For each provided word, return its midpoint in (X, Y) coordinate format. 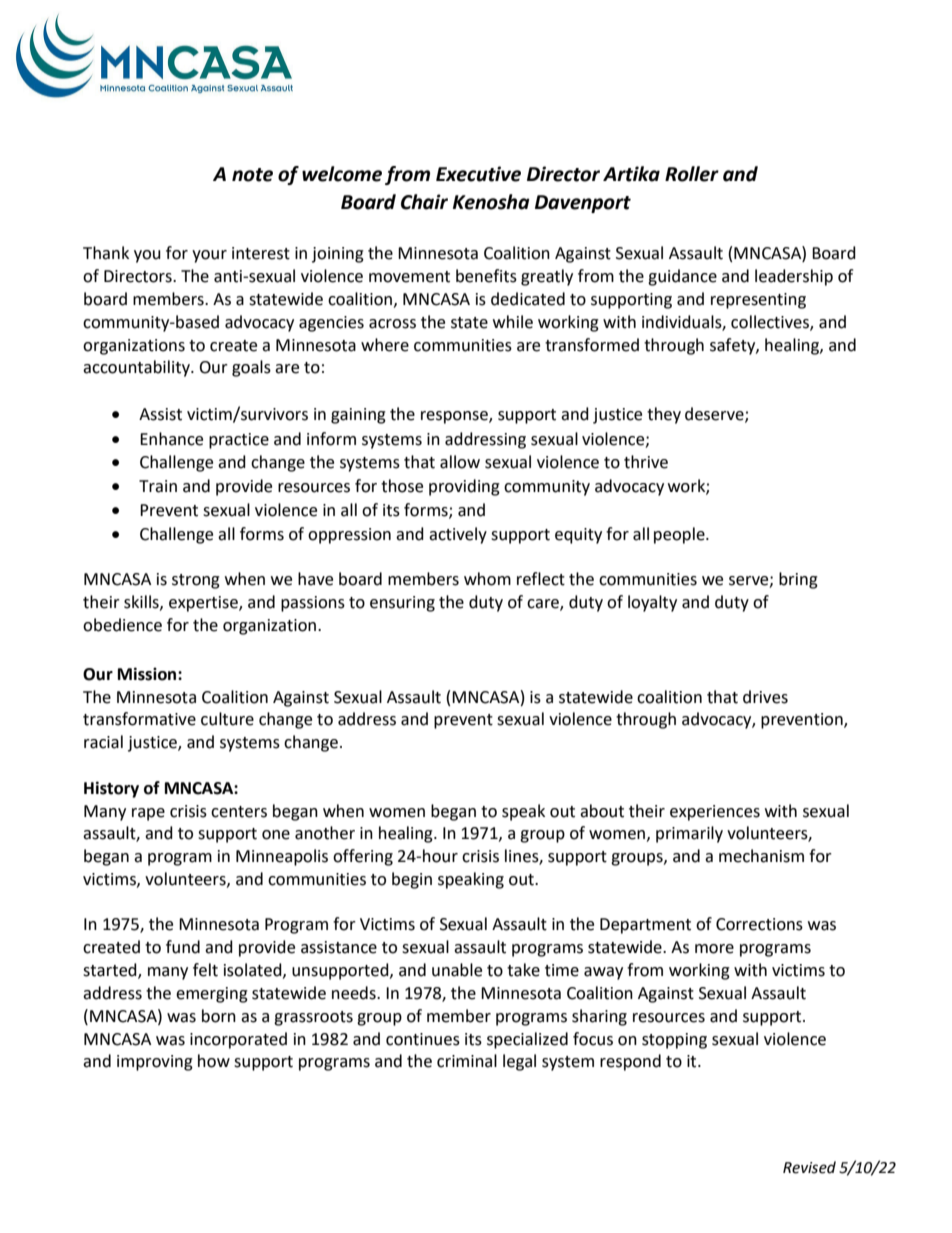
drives (765, 697)
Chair (424, 202)
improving (155, 1063)
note (252, 175)
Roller (692, 174)
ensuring (402, 604)
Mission (148, 674)
